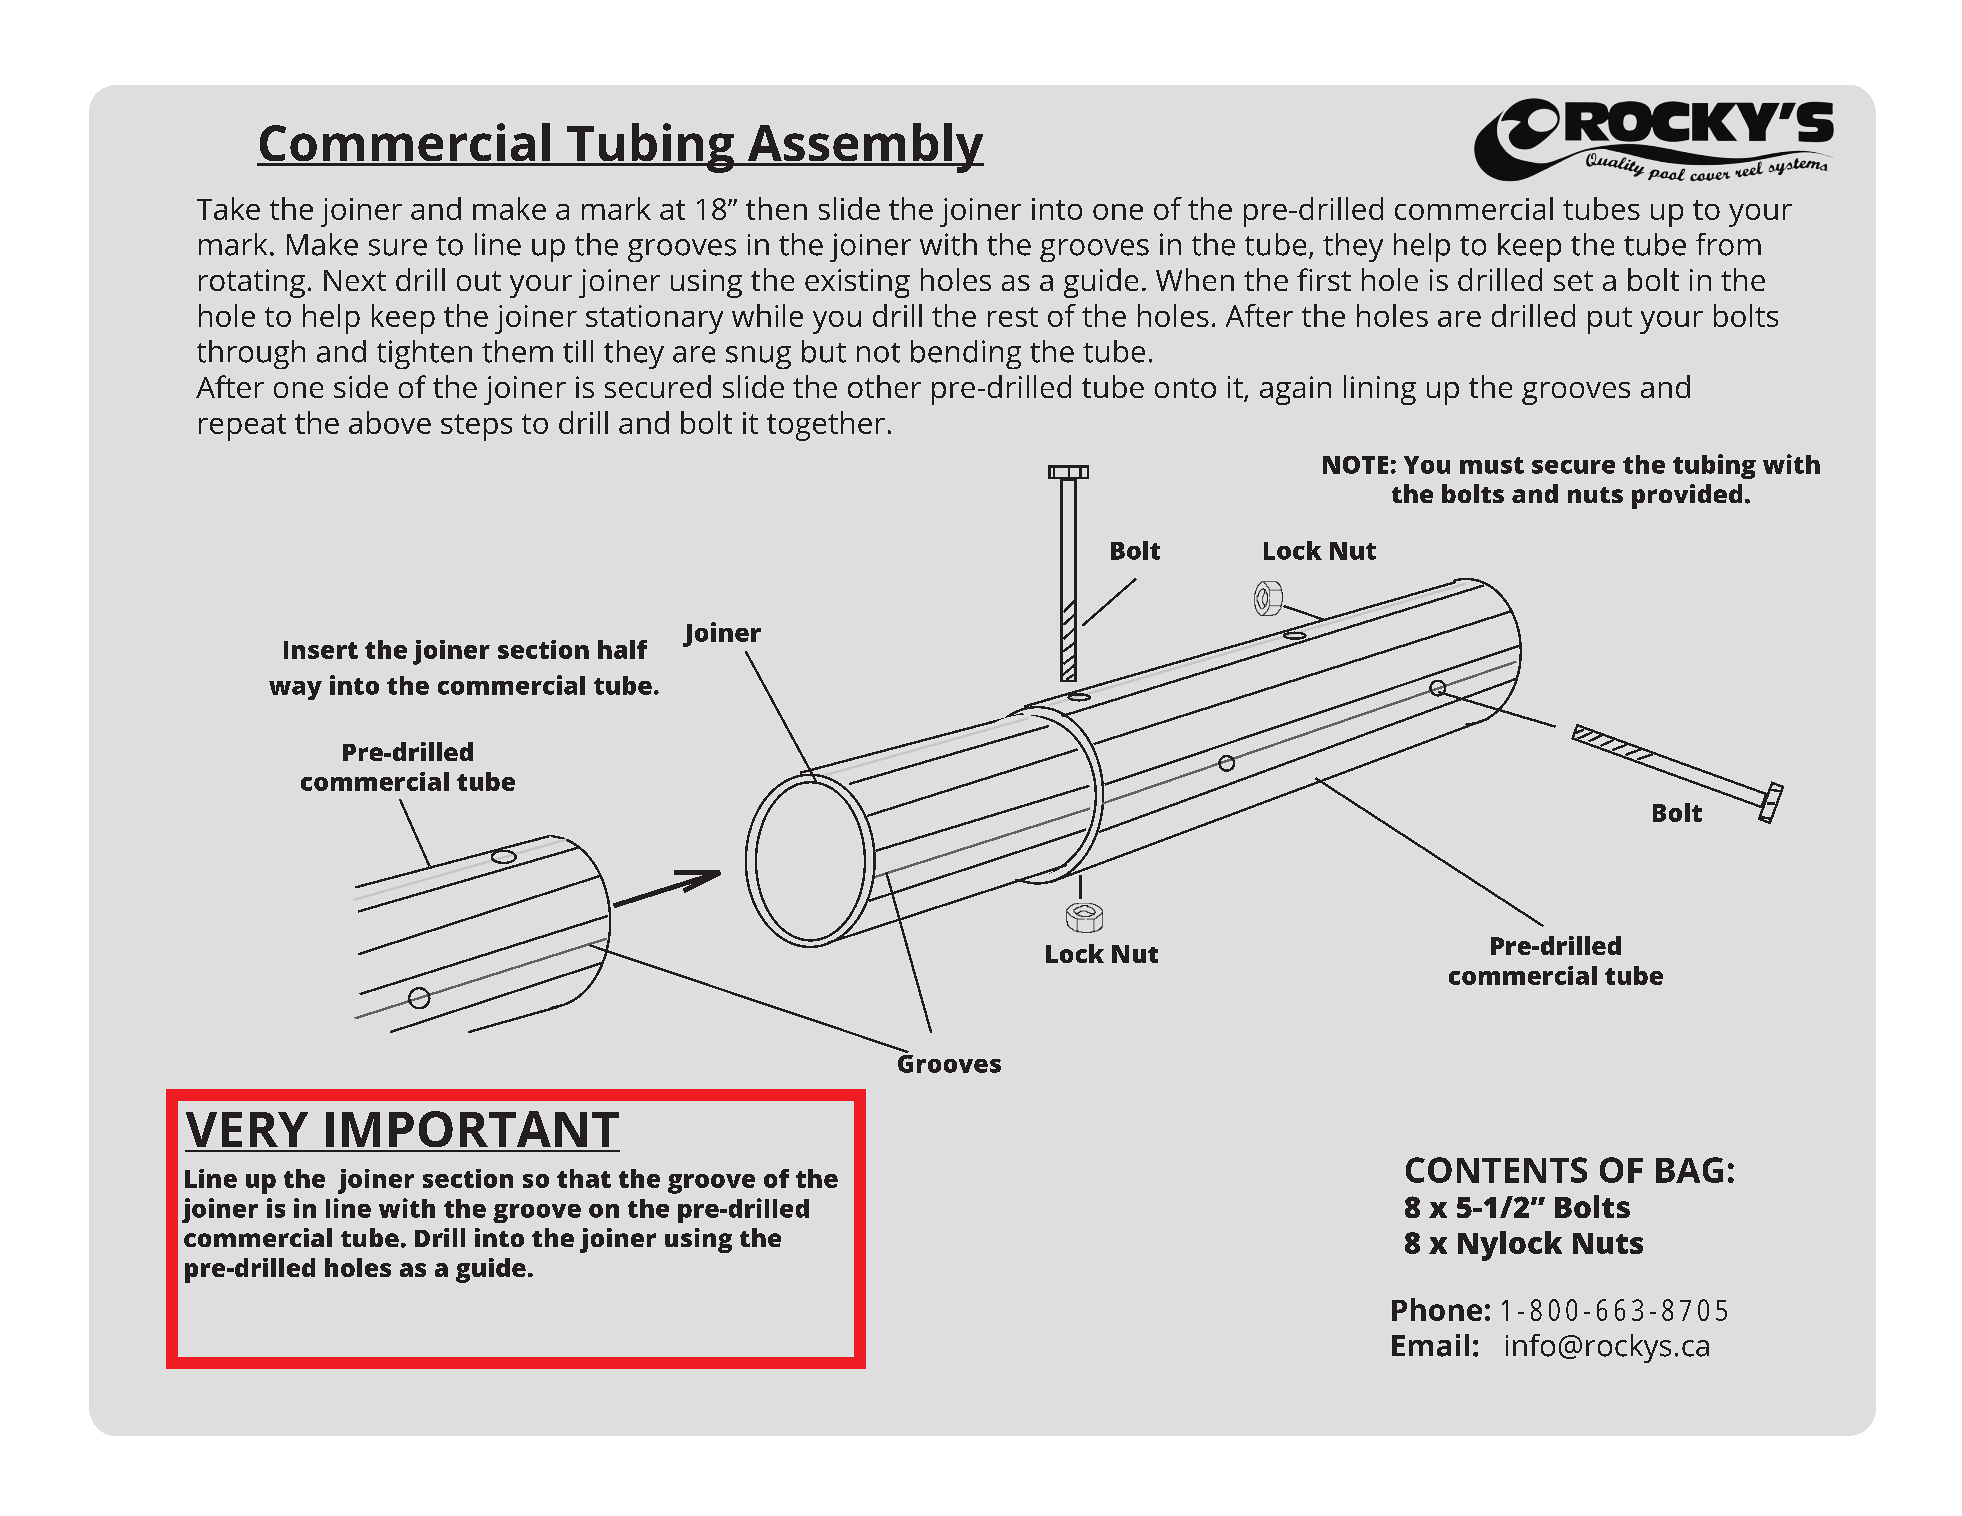 This page has width=1962, height=1516. What do you see at coordinates (864, 148) in the page?
I see `Assembly` at bounding box center [864, 148].
